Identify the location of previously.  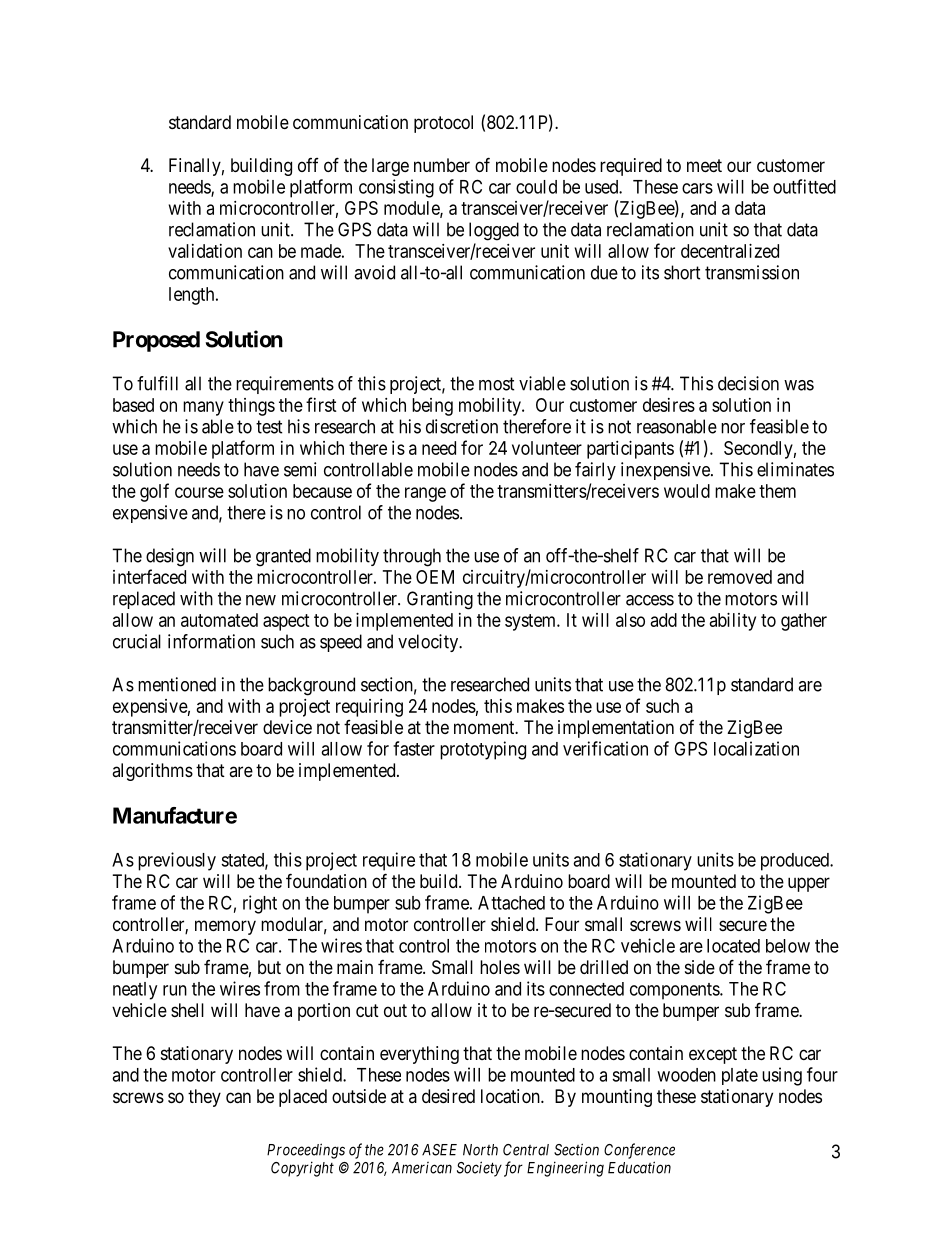
(177, 861).
